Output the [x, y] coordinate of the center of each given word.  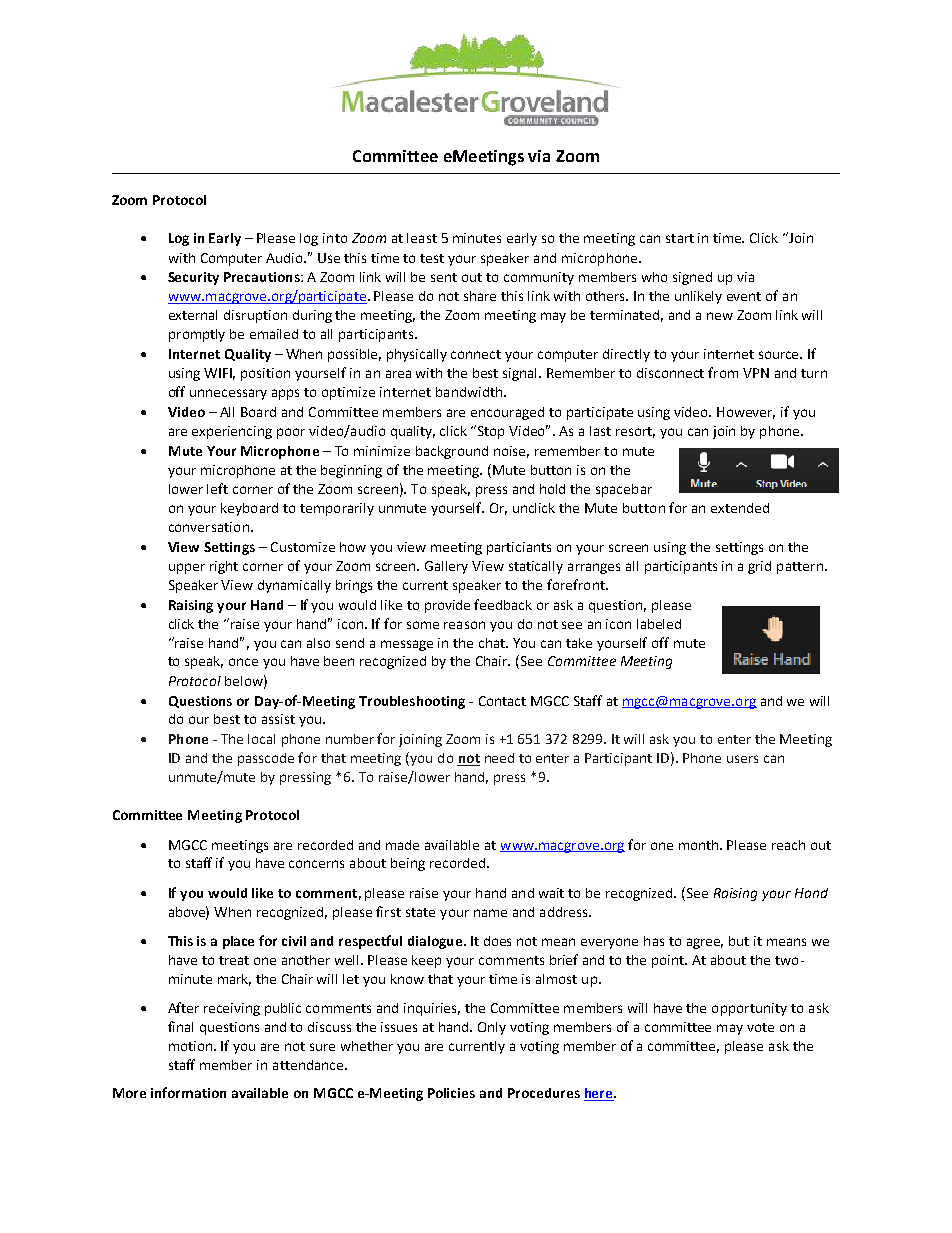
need [499, 758]
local [261, 739]
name [490, 913]
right [224, 567]
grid [759, 567]
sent [444, 277]
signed [692, 278]
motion [192, 1046]
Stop [491, 432]
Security [193, 278]
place [238, 942]
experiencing [232, 432]
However [746, 413]
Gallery [446, 567]
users [742, 759]
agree [705, 943]
